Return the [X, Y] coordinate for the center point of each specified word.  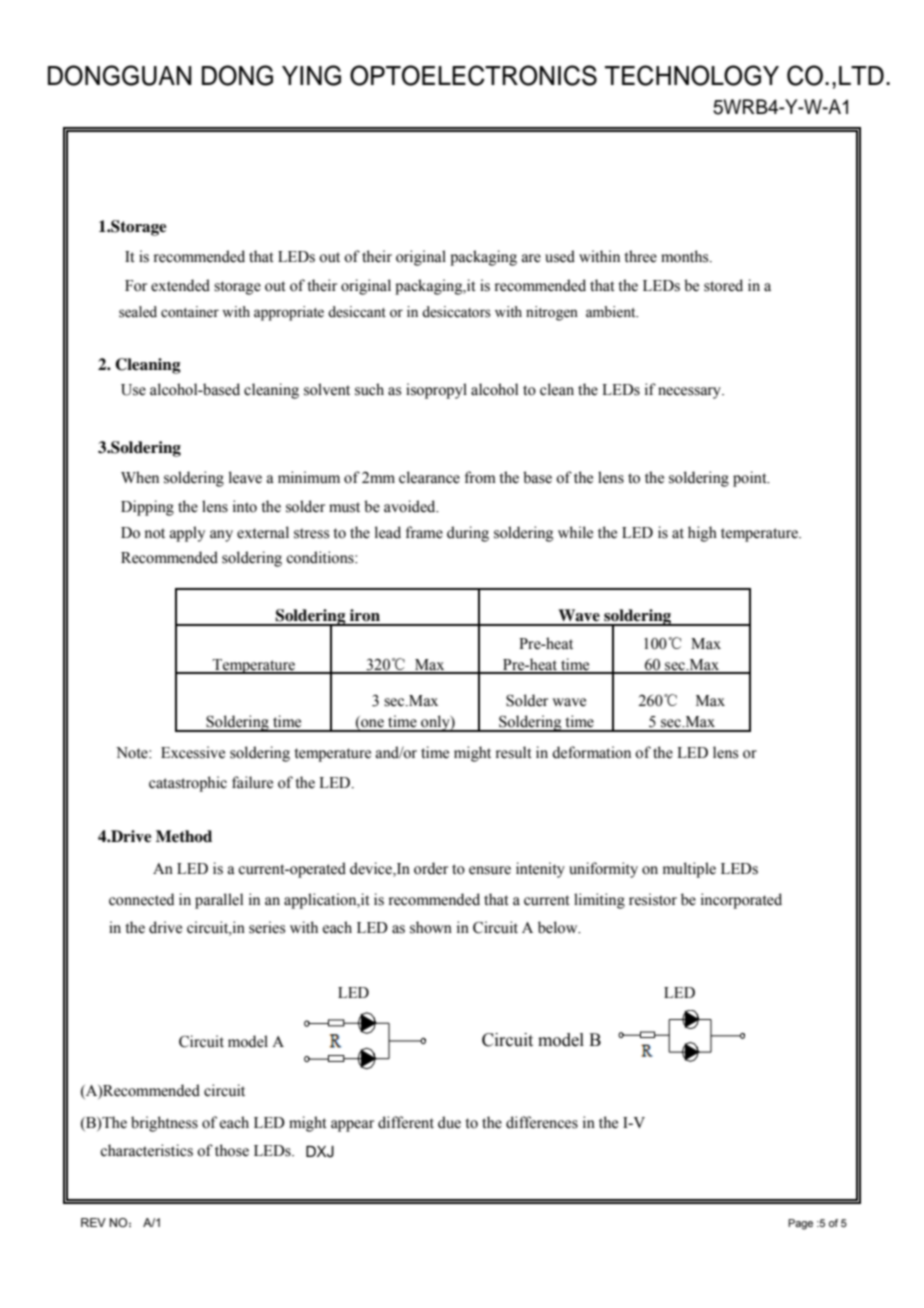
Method [184, 836]
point [751, 479]
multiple [689, 870]
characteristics [146, 1150]
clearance [429, 477]
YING [311, 75]
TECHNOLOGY [692, 75]
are [531, 258]
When [140, 477]
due [449, 1122]
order [431, 868]
